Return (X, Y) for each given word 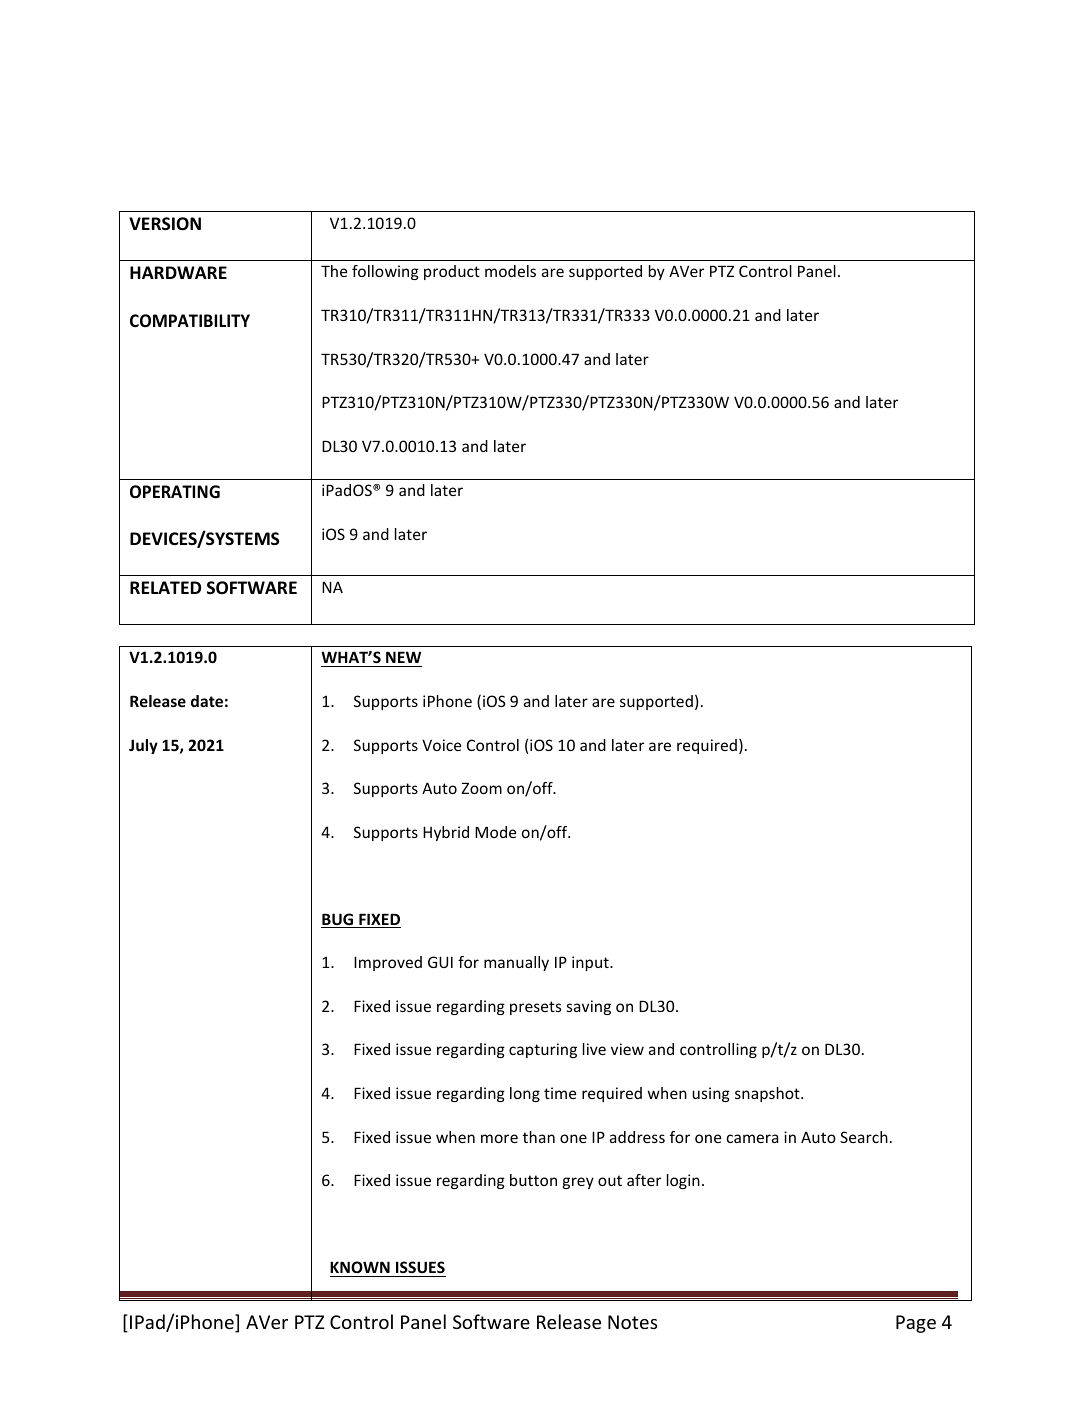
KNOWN (360, 1267)
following (385, 272)
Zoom (482, 788)
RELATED (165, 587)
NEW (403, 657)
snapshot (768, 1094)
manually (516, 963)
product (452, 272)
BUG (338, 920)
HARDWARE (178, 272)
